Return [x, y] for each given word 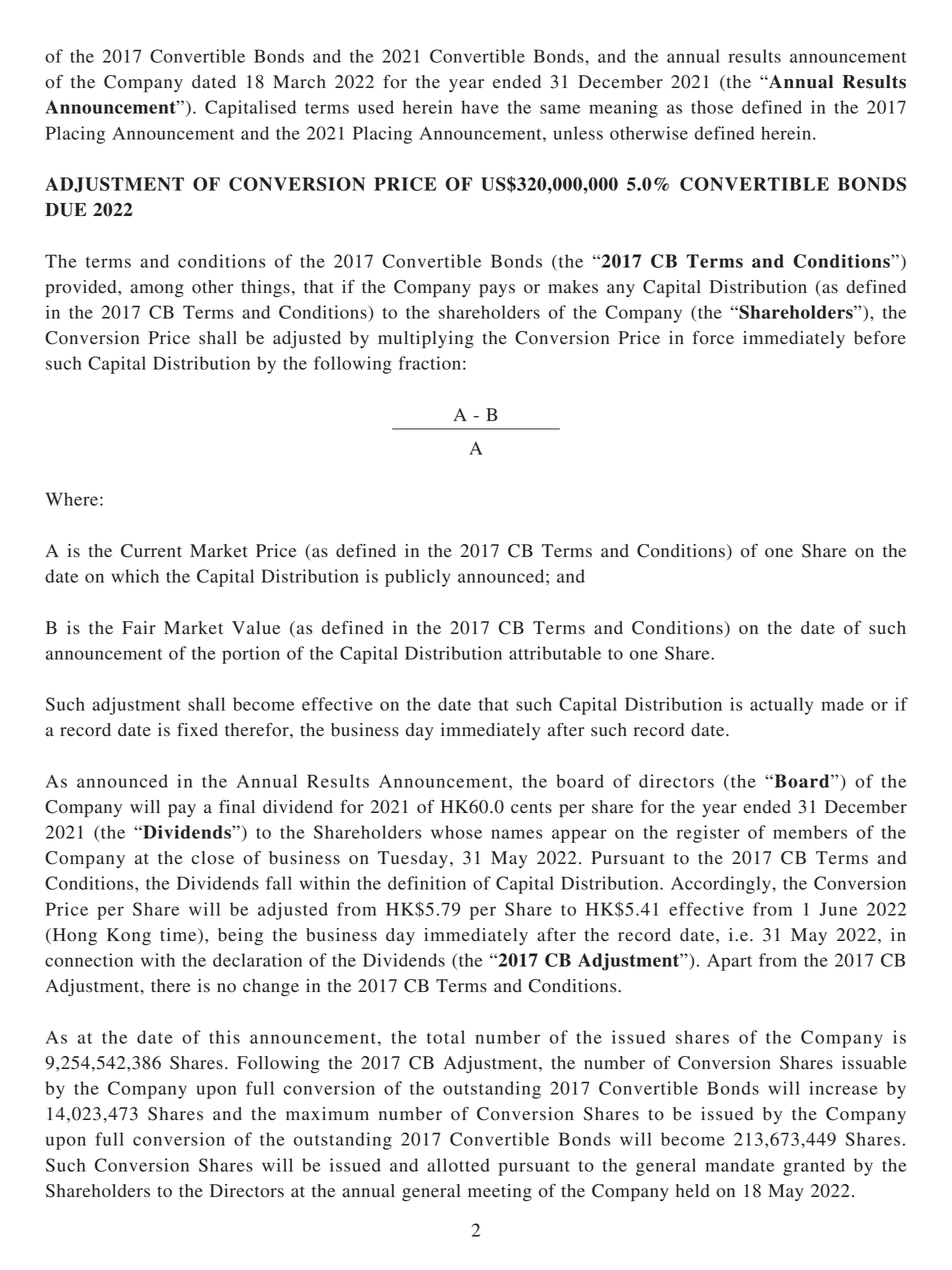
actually [781, 706]
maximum [327, 1114]
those [712, 107]
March [299, 82]
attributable [555, 653]
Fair [139, 627]
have [480, 107]
